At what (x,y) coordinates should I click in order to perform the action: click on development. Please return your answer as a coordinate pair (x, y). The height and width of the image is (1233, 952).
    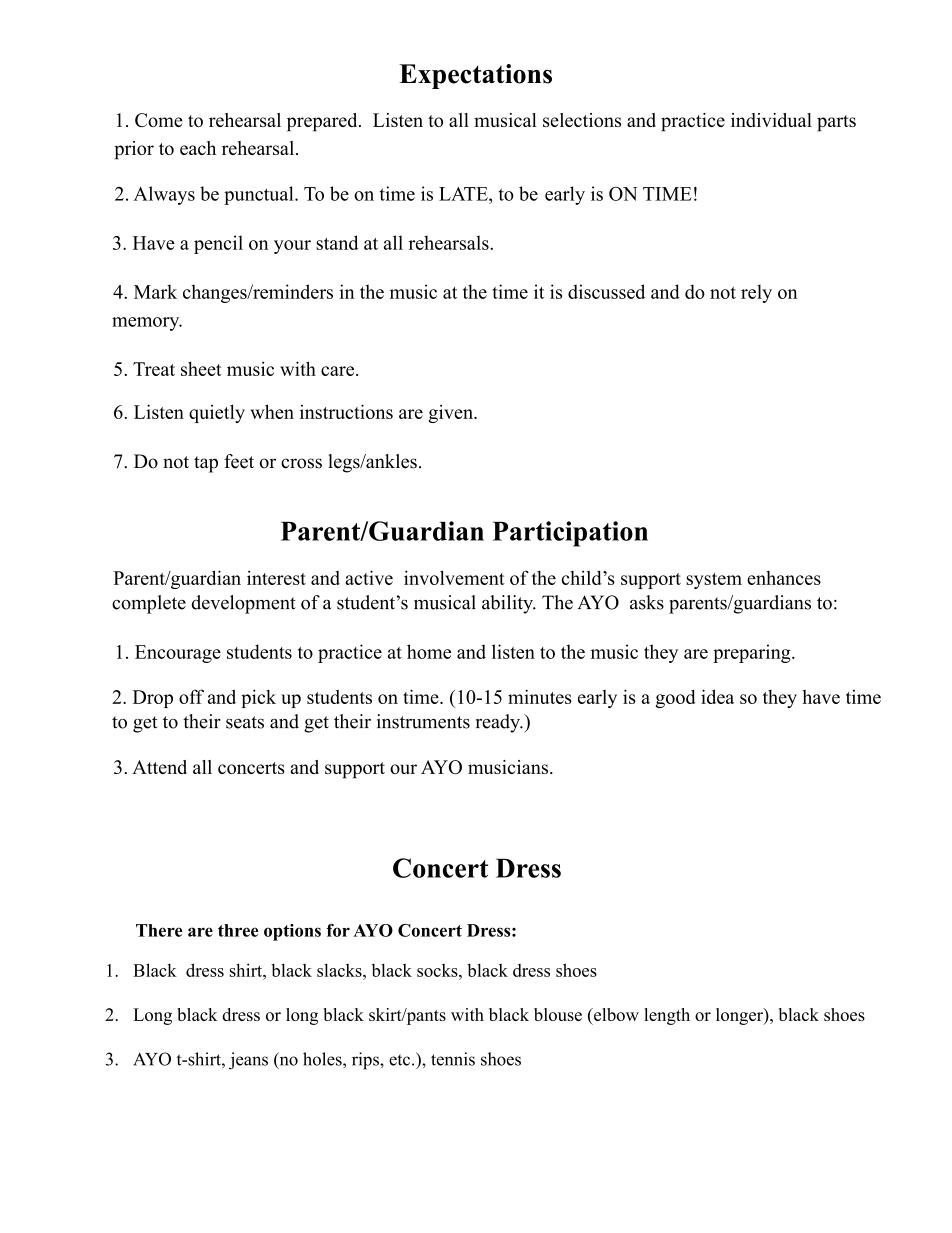
    Looking at the image, I should click on (244, 604).
